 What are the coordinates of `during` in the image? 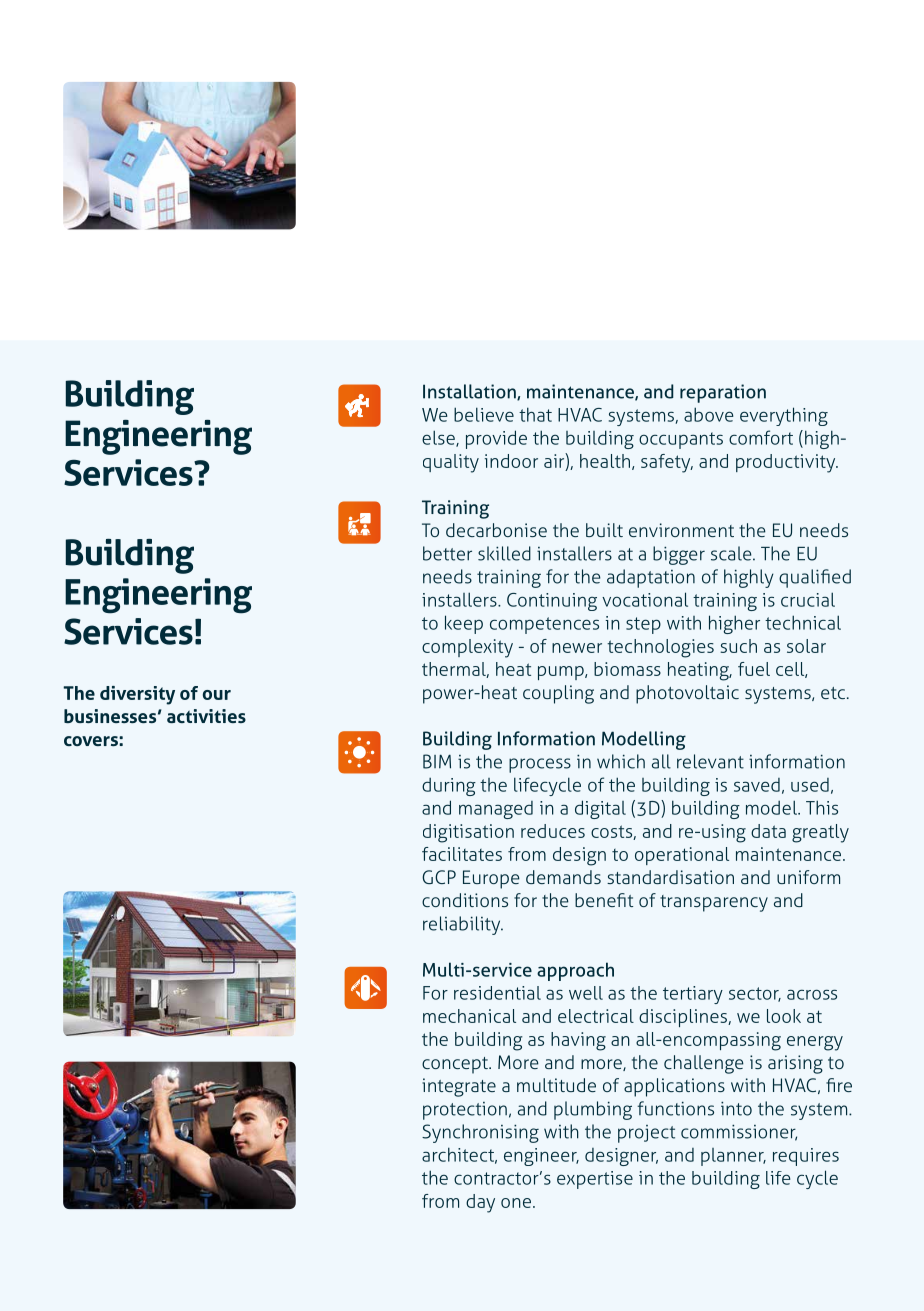 It's located at (449, 787).
